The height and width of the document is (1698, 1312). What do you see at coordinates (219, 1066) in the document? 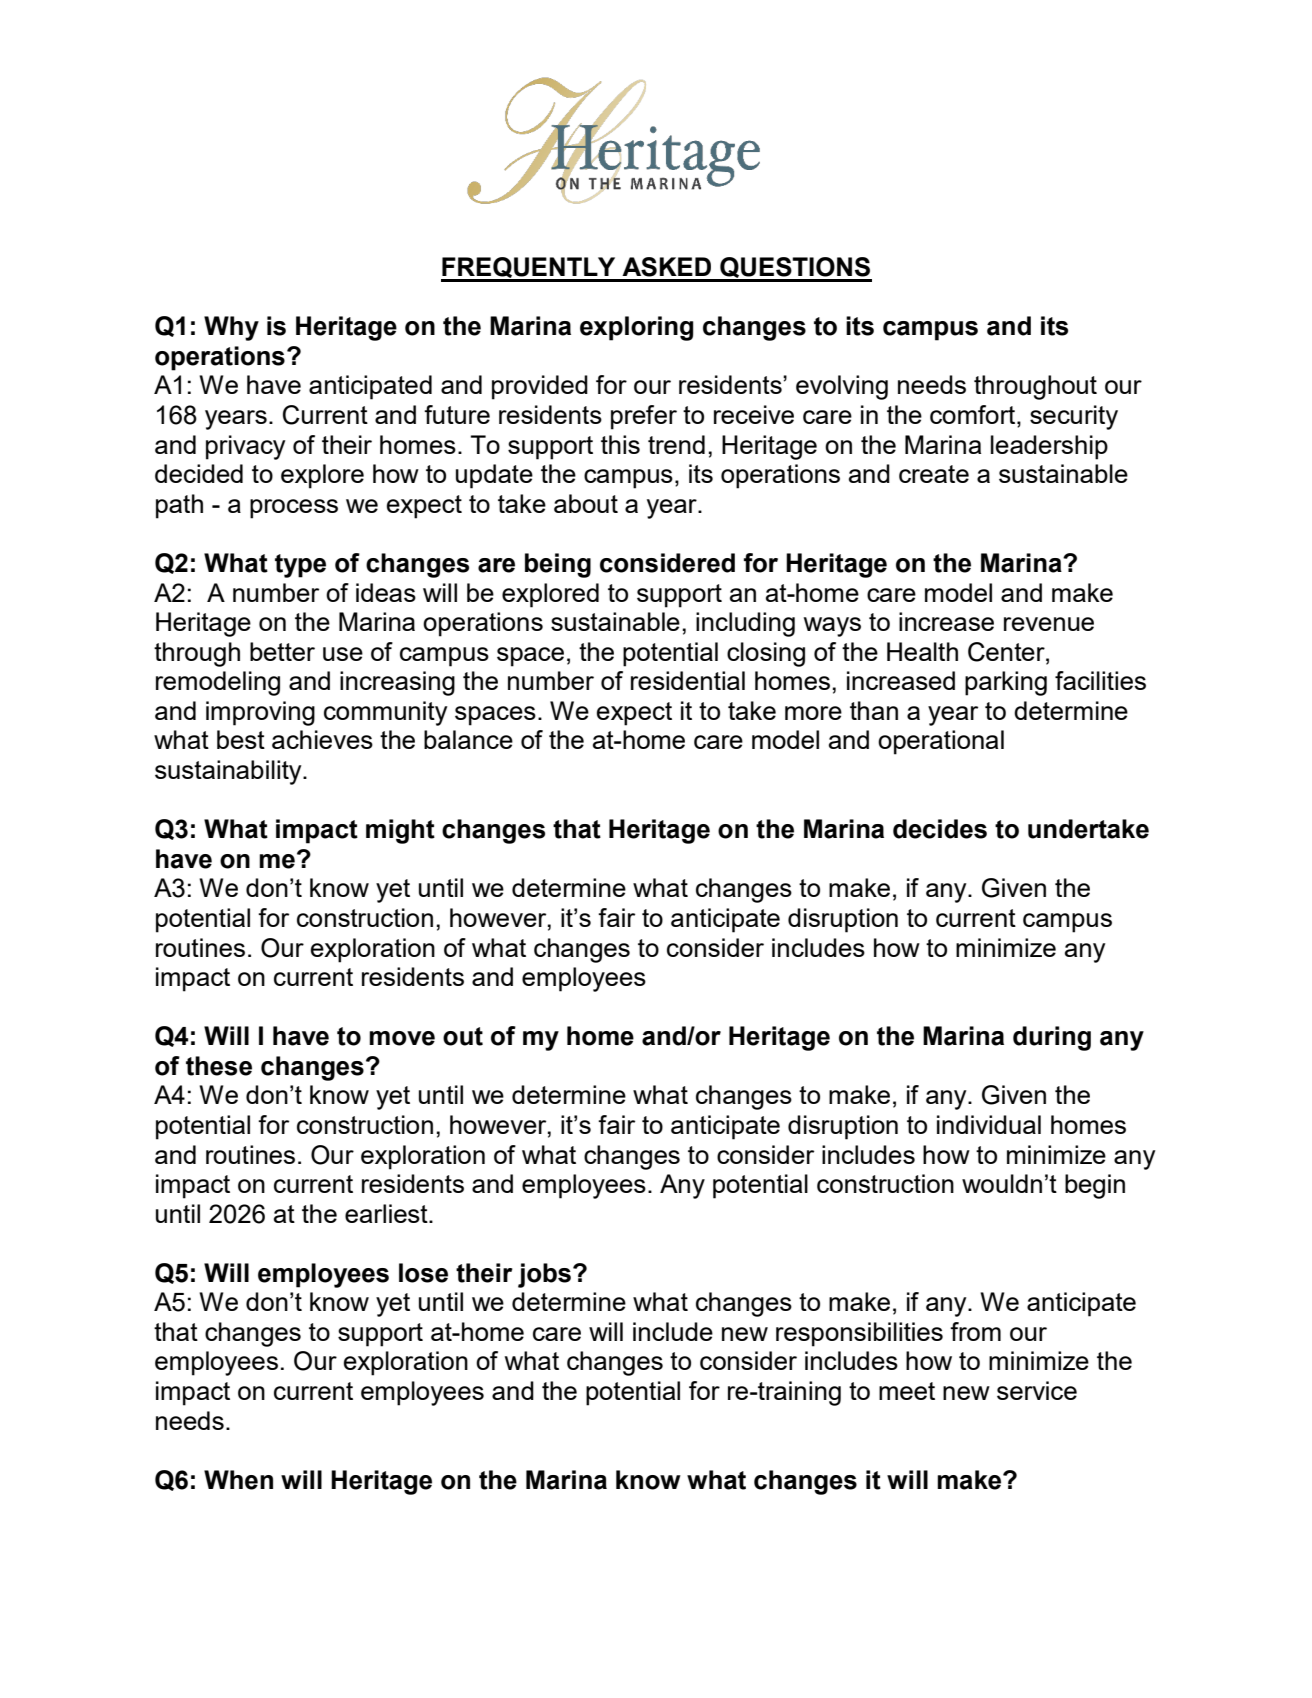
I see `these` at bounding box center [219, 1066].
